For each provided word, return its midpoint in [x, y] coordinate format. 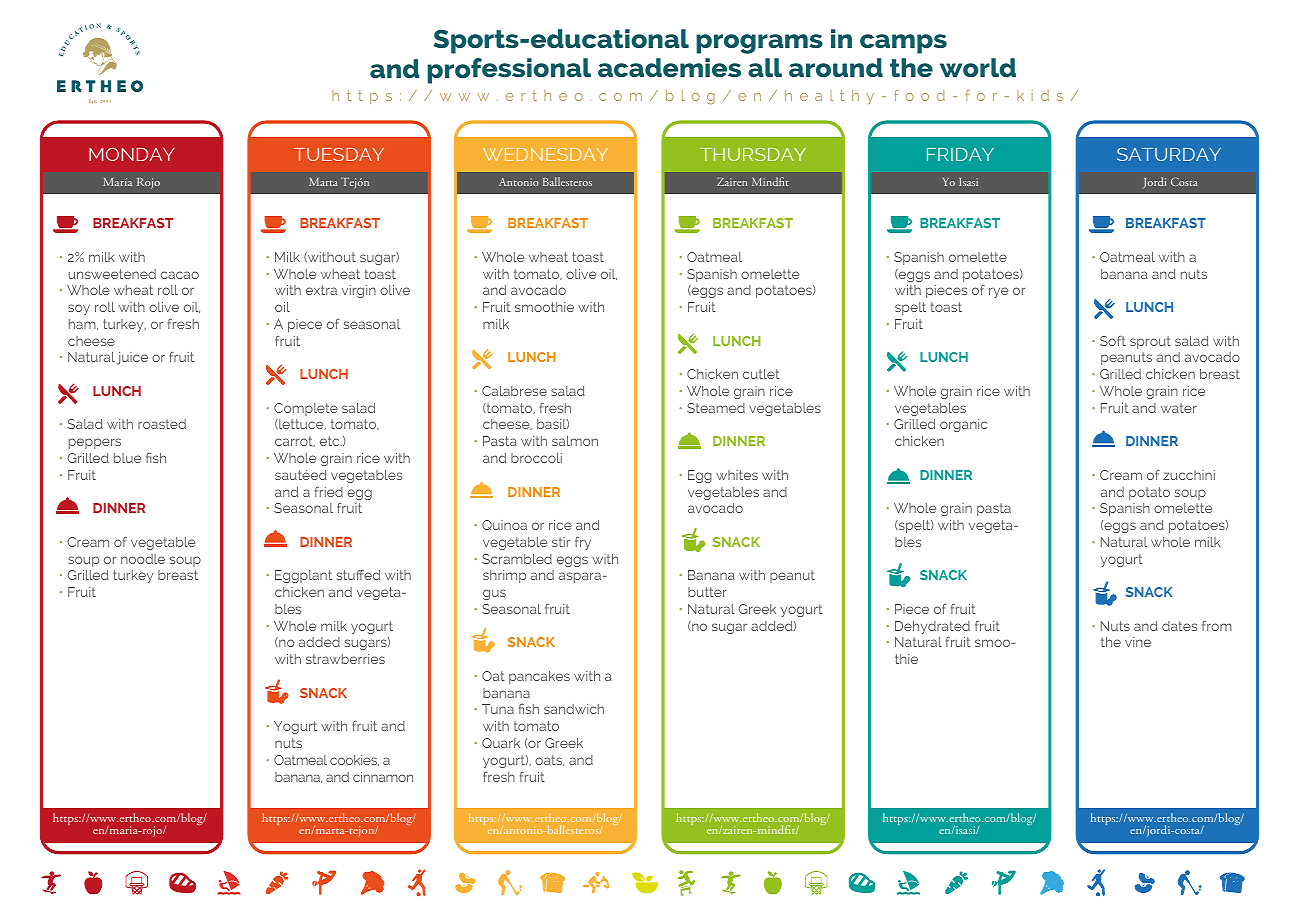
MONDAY [132, 154]
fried [329, 491]
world [978, 67]
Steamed [716, 408]
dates [1179, 626]
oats [550, 760]
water [1179, 408]
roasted [162, 424]
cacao [180, 275]
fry [583, 543]
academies [669, 67]
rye [998, 292]
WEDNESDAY [545, 154]
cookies [354, 760]
